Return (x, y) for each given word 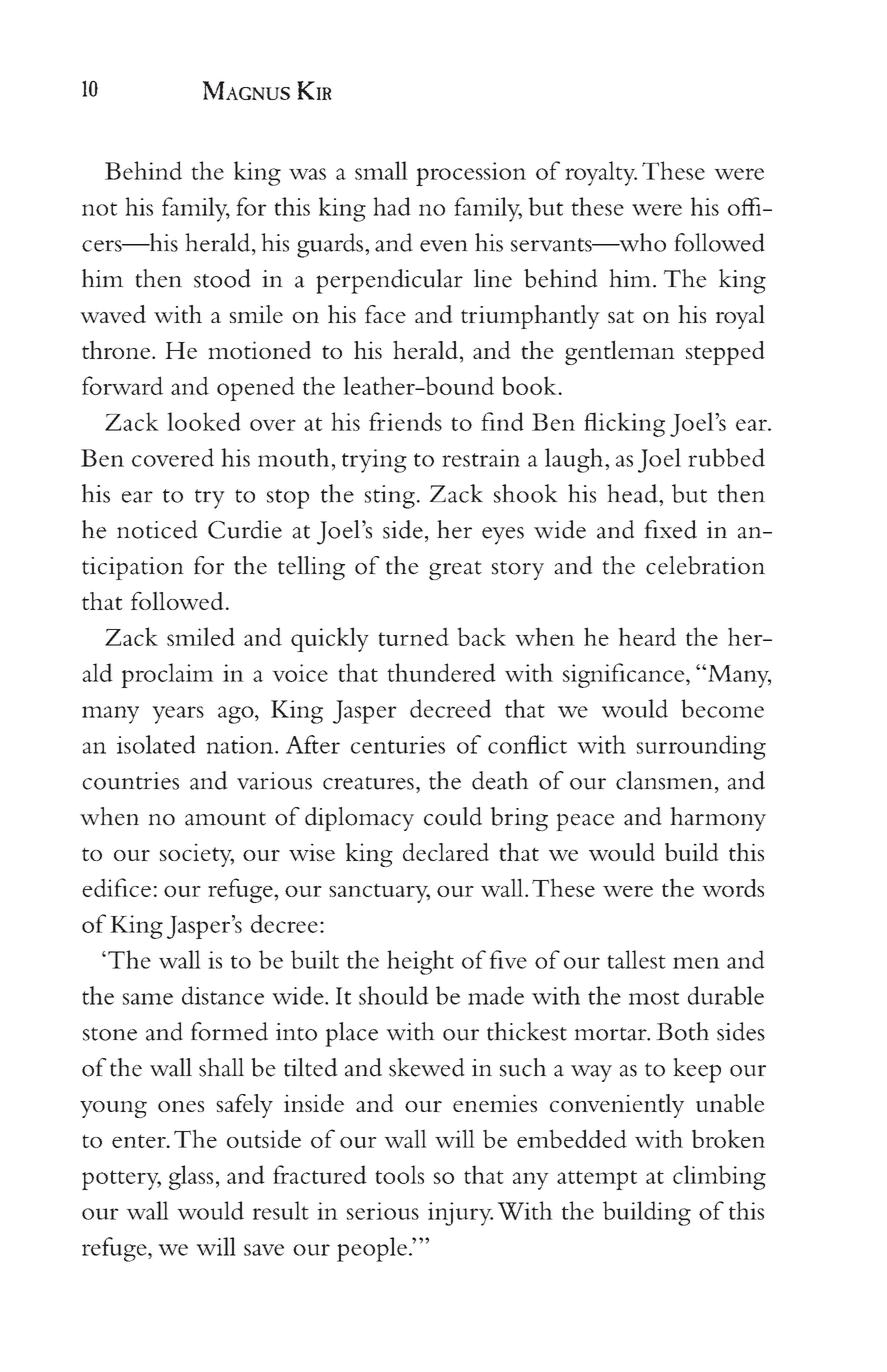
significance (625, 675)
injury (460, 1214)
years (178, 715)
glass (191, 1177)
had (392, 206)
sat (621, 316)
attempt (597, 1180)
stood (222, 278)
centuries (398, 745)
